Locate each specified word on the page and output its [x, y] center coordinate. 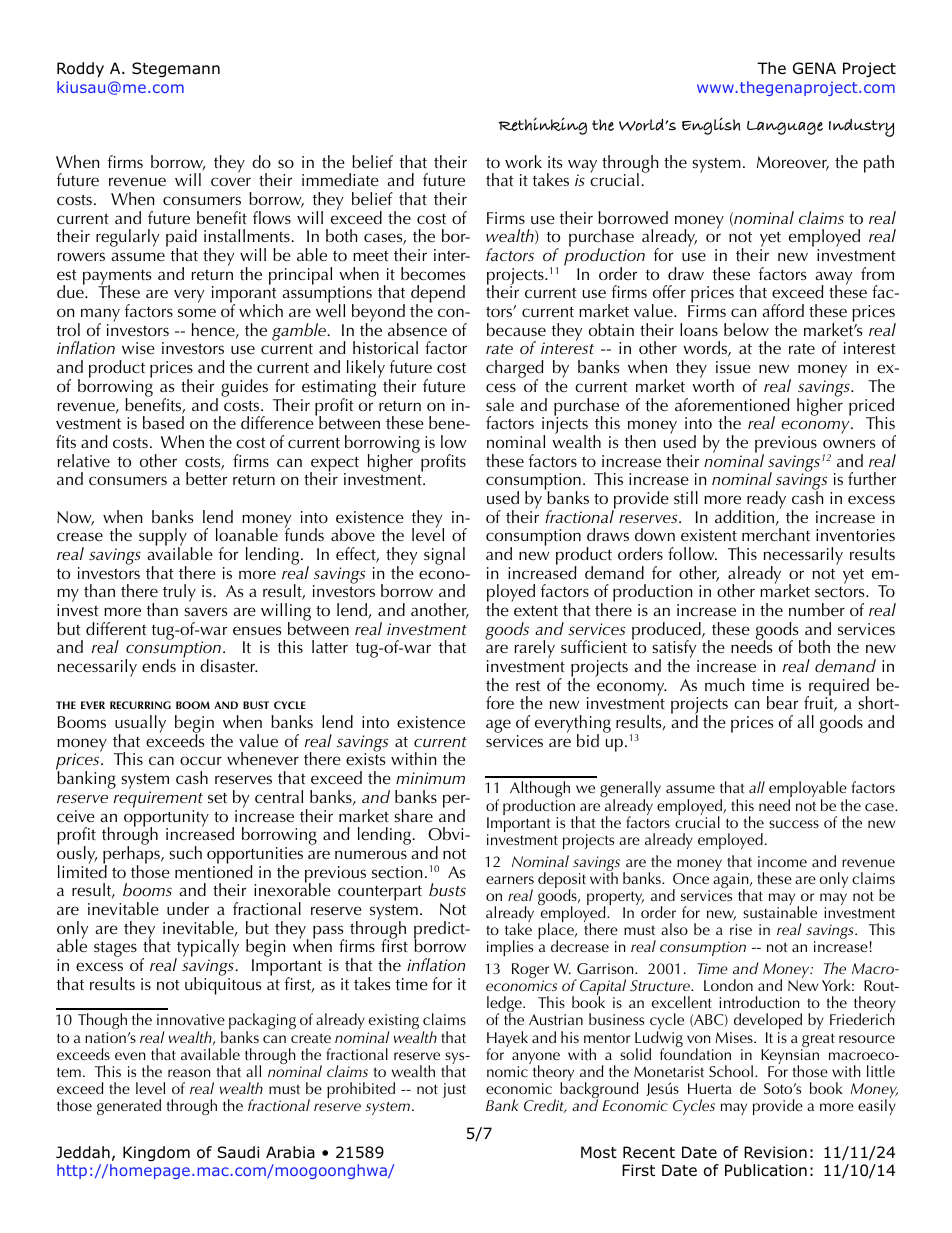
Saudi [238, 1152]
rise [741, 929]
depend [438, 295]
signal [444, 556]
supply [163, 538]
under [188, 908]
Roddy [80, 69]
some [197, 312]
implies [510, 948]
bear [782, 702]
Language [785, 128]
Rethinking [542, 126]
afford [783, 310]
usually [140, 725]
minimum [430, 778]
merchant [776, 534]
